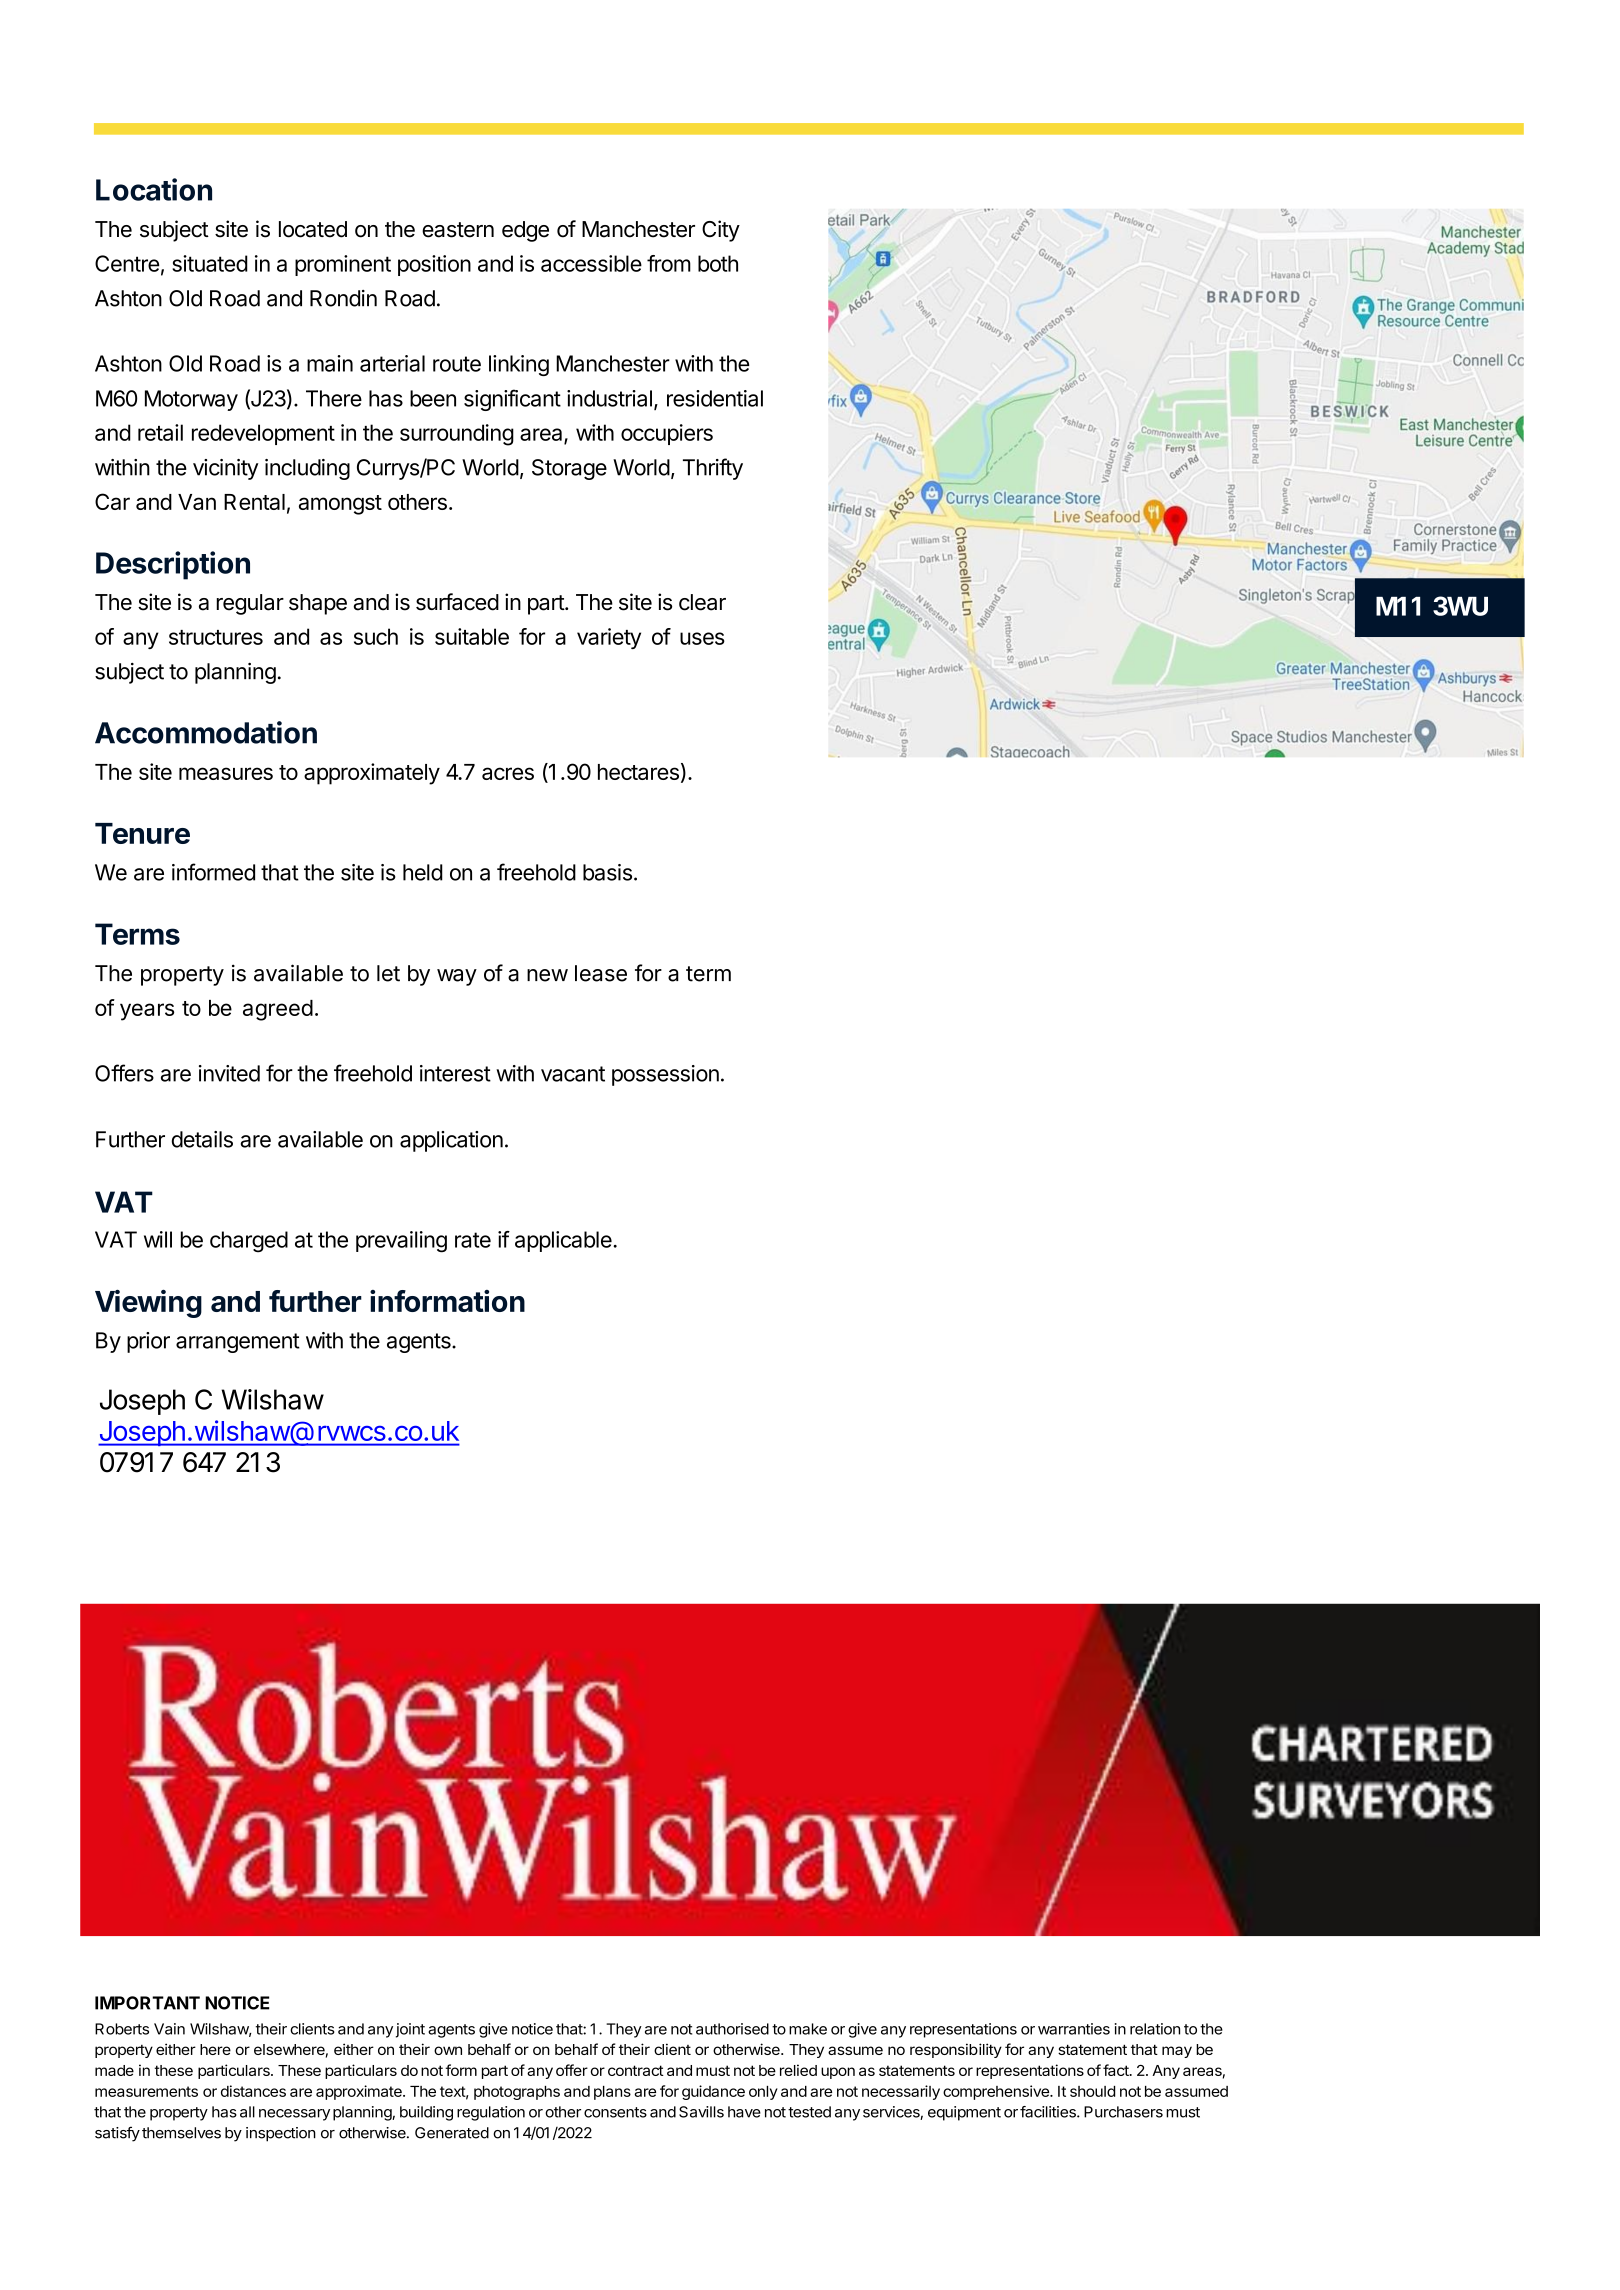  Describe the element at coordinates (253, 2091) in the screenshot. I see `distances` at that location.
